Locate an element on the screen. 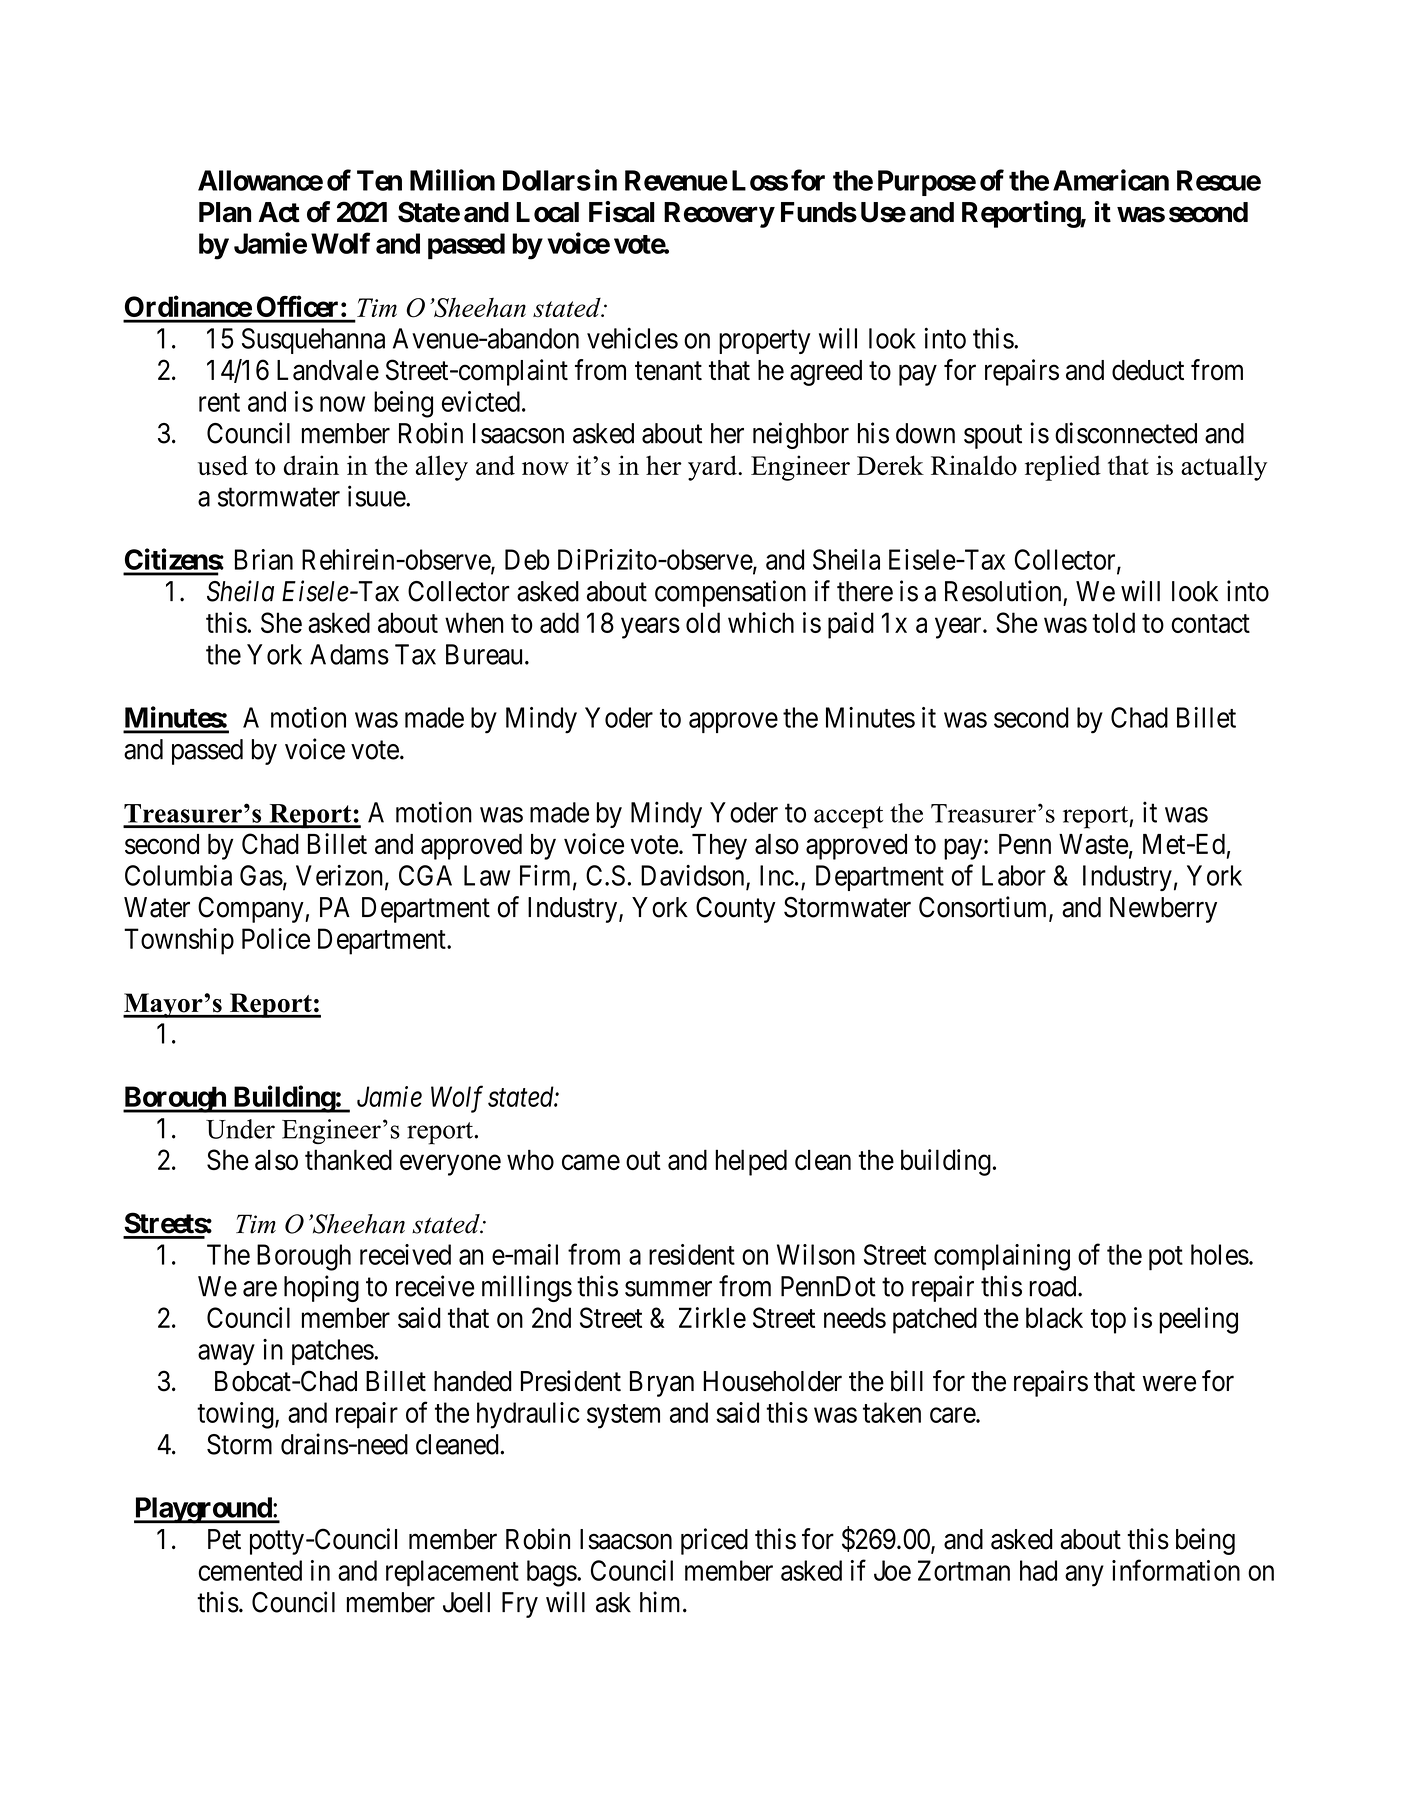  summer is located at coordinates (668, 1289).
